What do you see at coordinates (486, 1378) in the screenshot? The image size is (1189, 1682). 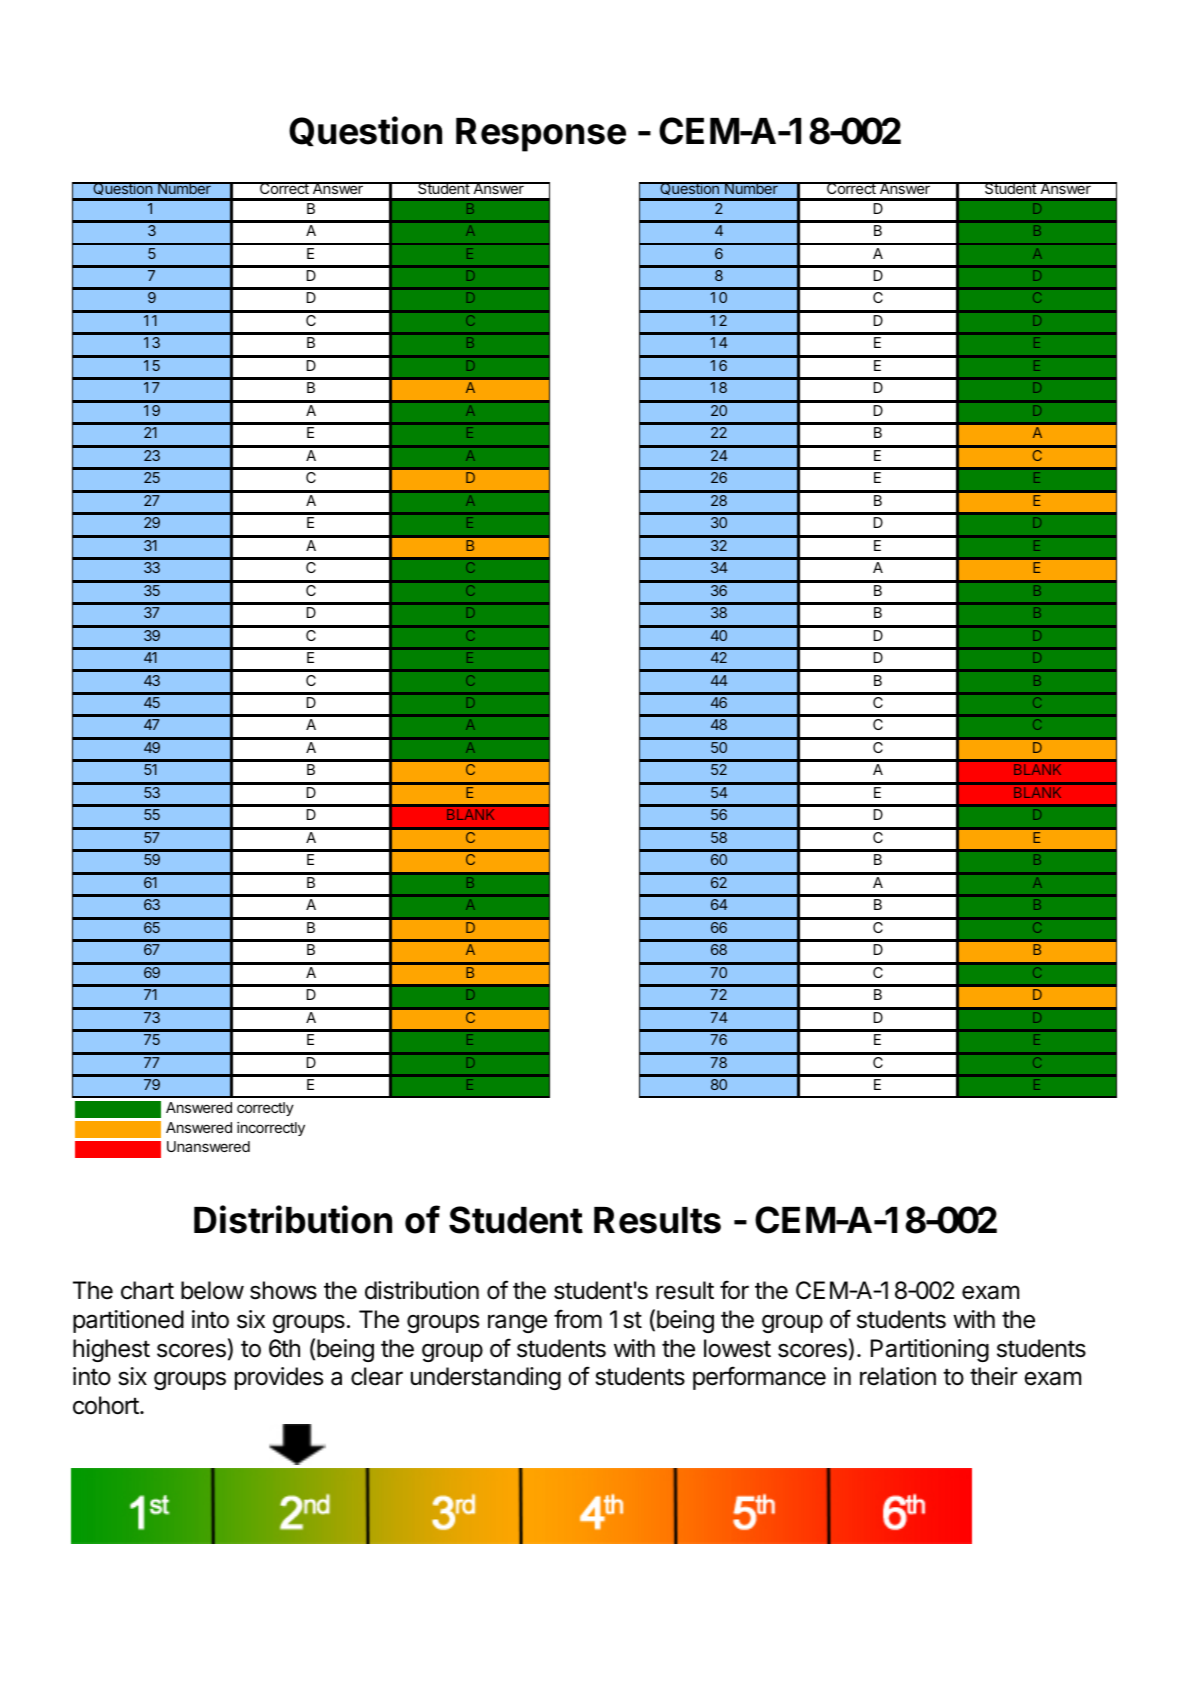 I see `understanding` at bounding box center [486, 1378].
